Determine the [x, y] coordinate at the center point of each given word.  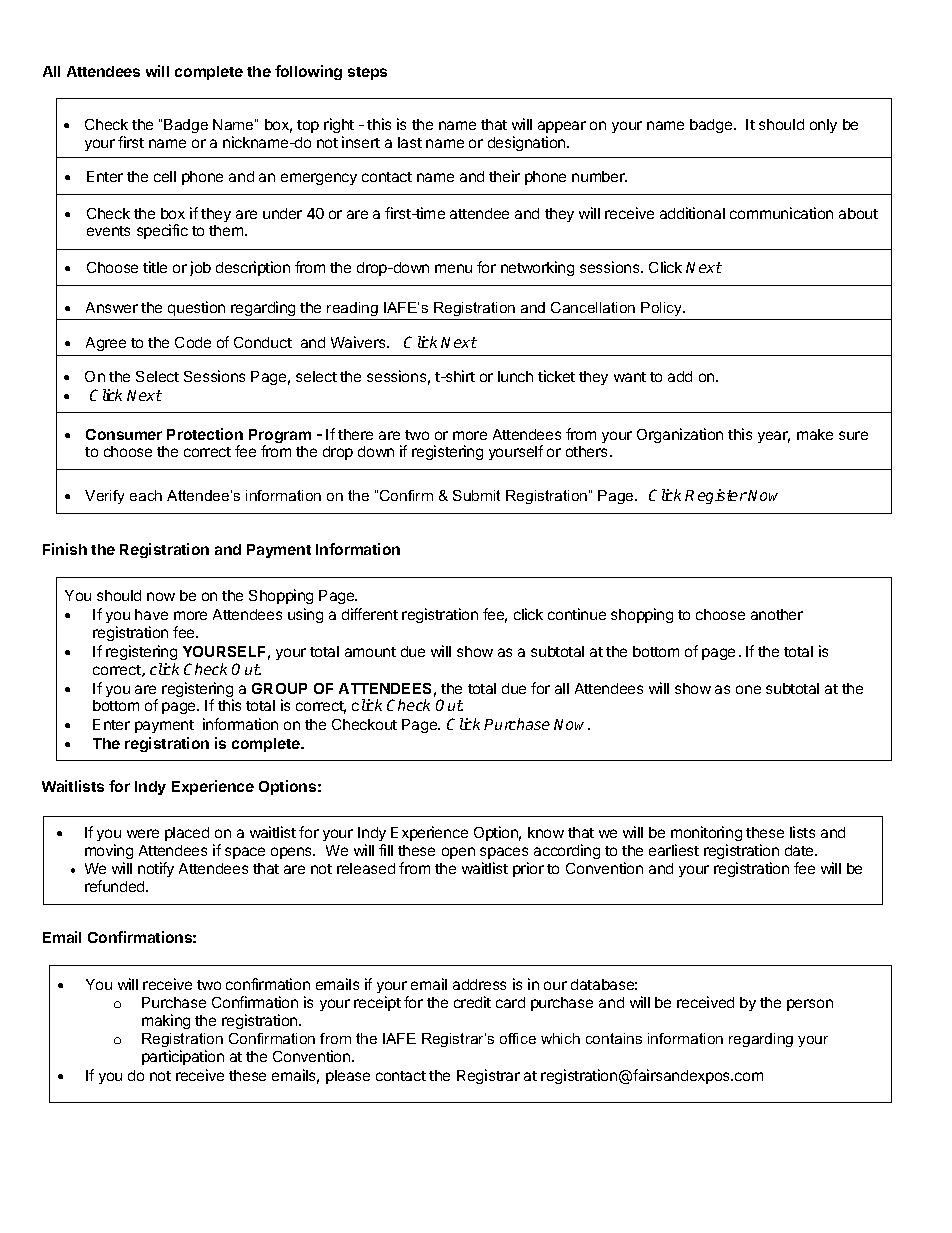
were [143, 833]
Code [193, 342]
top [308, 126]
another [777, 614]
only [823, 126]
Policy [662, 309]
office [518, 1038]
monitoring [706, 835]
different [370, 614]
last [410, 142]
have [151, 614]
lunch [515, 376]
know [546, 832]
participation [183, 1057]
